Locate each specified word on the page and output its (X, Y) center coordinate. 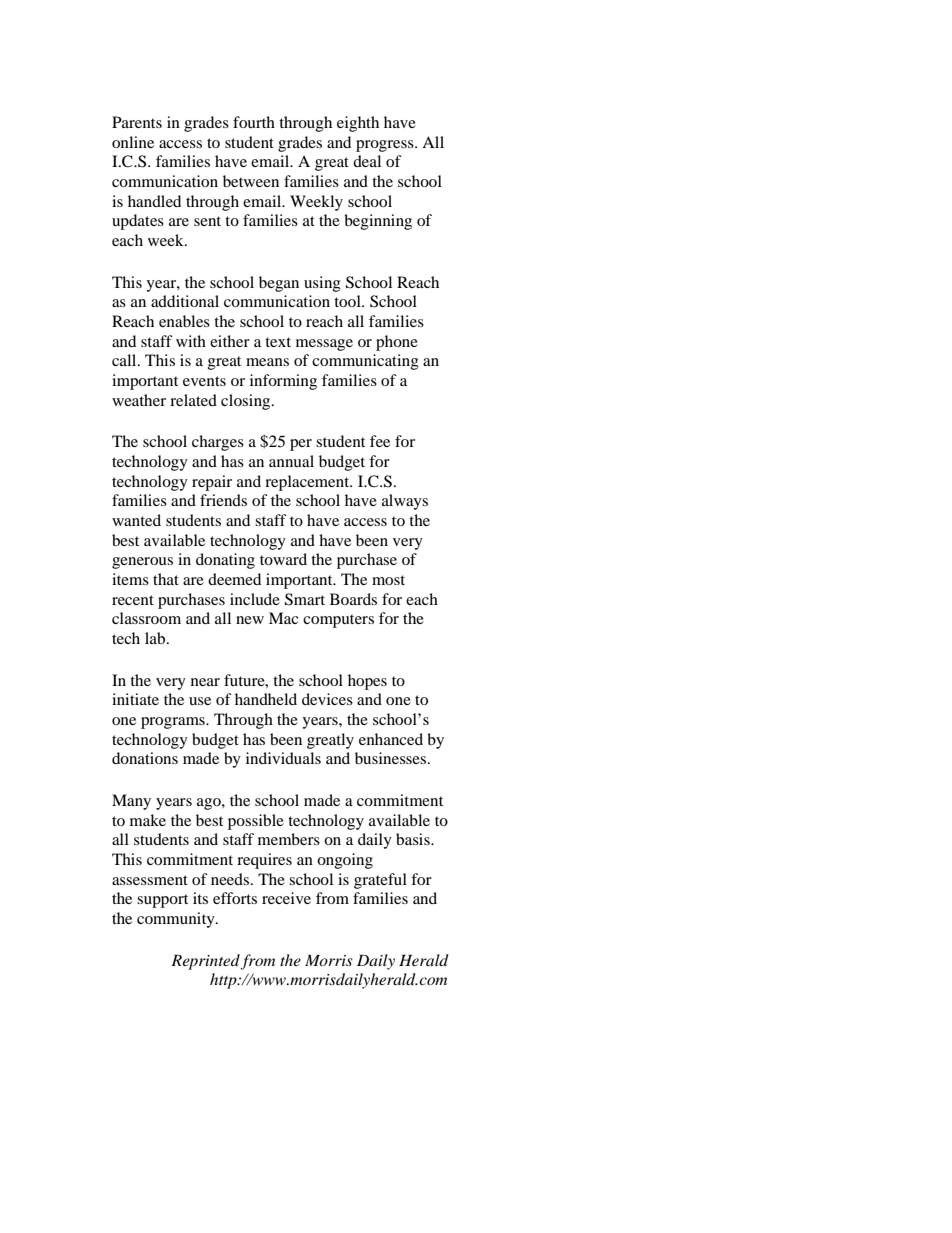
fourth (254, 122)
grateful (380, 881)
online (133, 142)
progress (386, 146)
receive (286, 898)
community (177, 920)
